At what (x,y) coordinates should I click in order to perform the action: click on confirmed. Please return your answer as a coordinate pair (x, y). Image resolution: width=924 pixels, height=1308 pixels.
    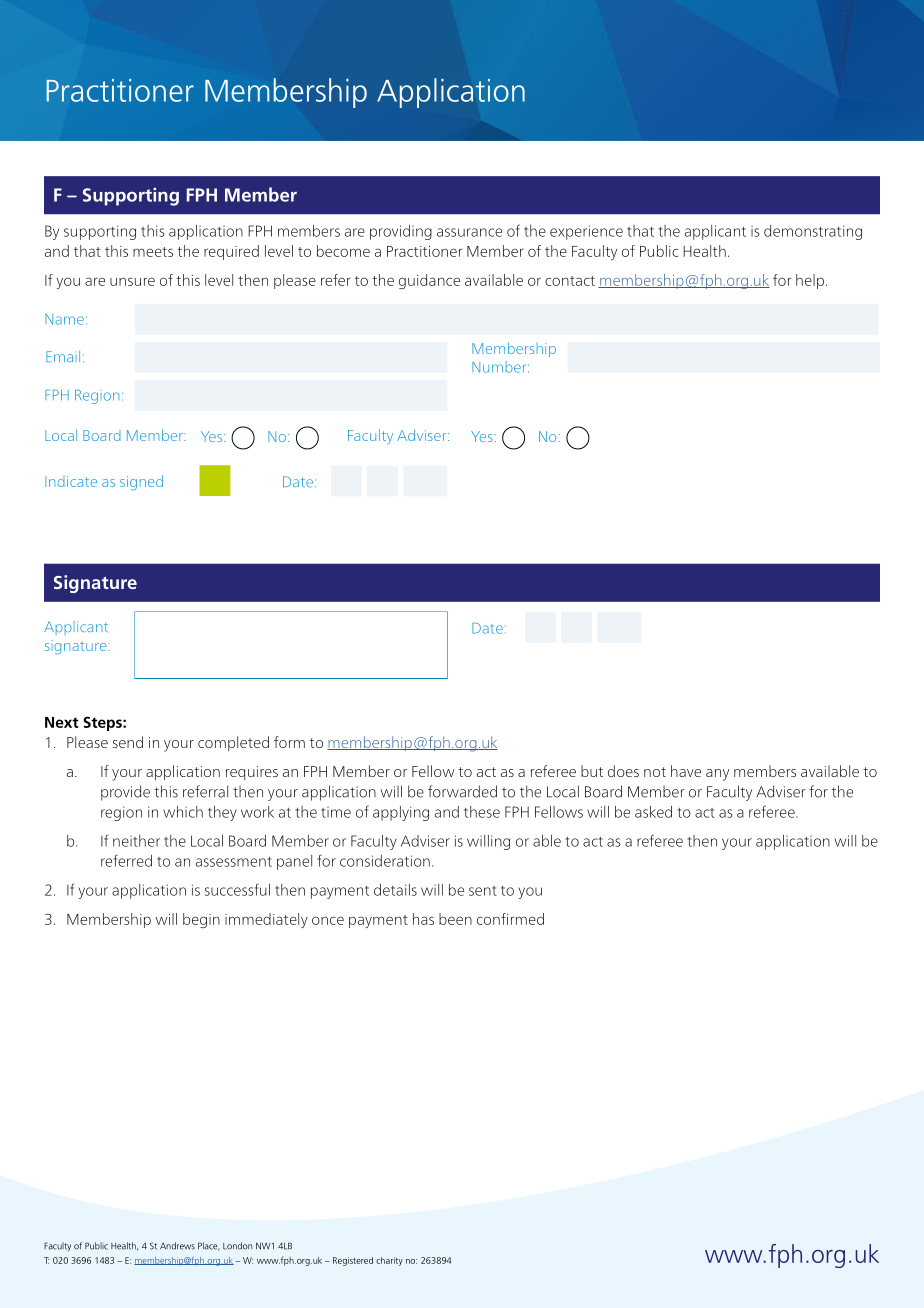
    Looking at the image, I should click on (510, 919).
